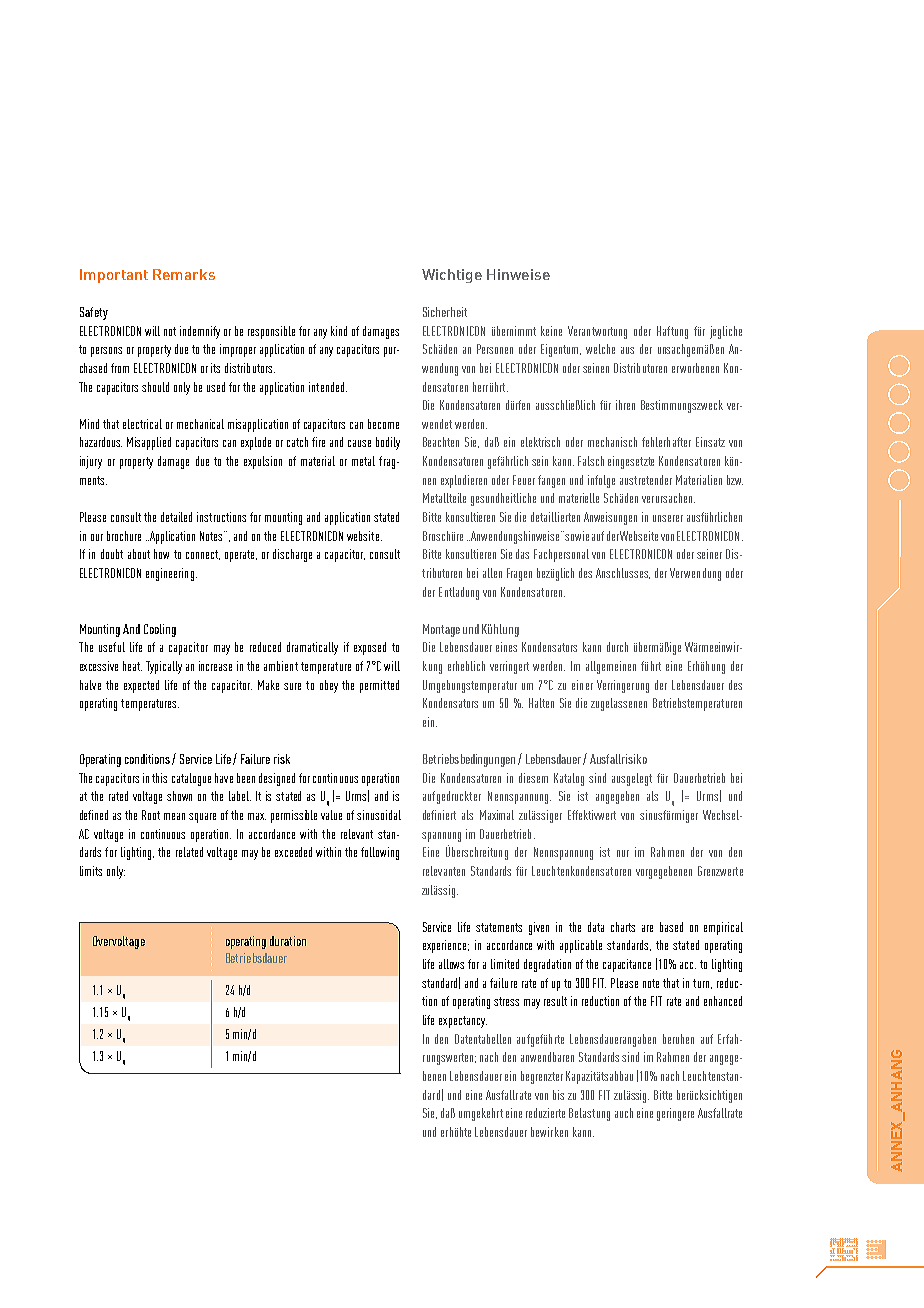 This screenshot has width=924, height=1308. Describe the element at coordinates (558, 1095) in the screenshot. I see `bis` at that location.
